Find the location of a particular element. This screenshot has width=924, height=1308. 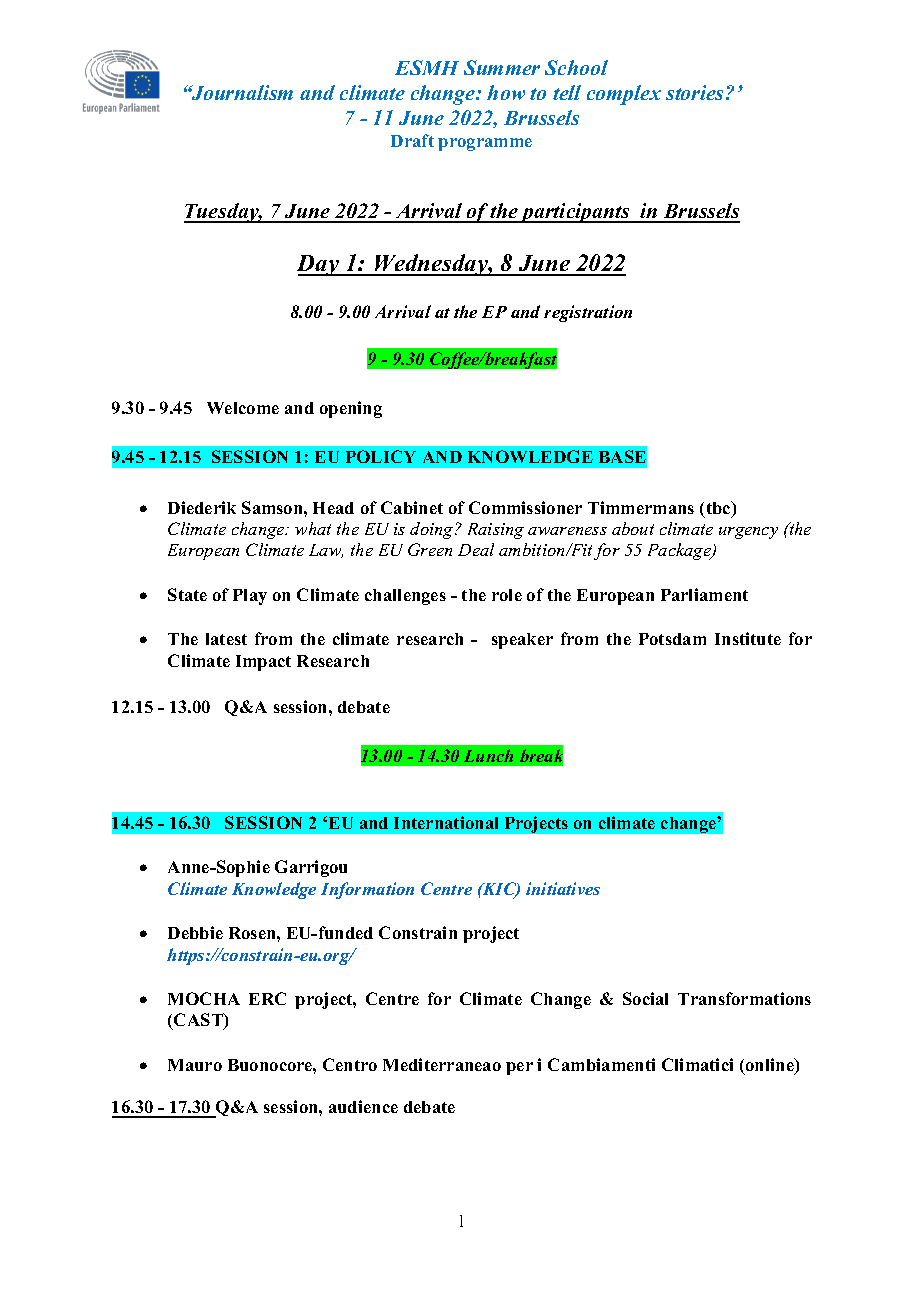

per is located at coordinates (519, 1068).
